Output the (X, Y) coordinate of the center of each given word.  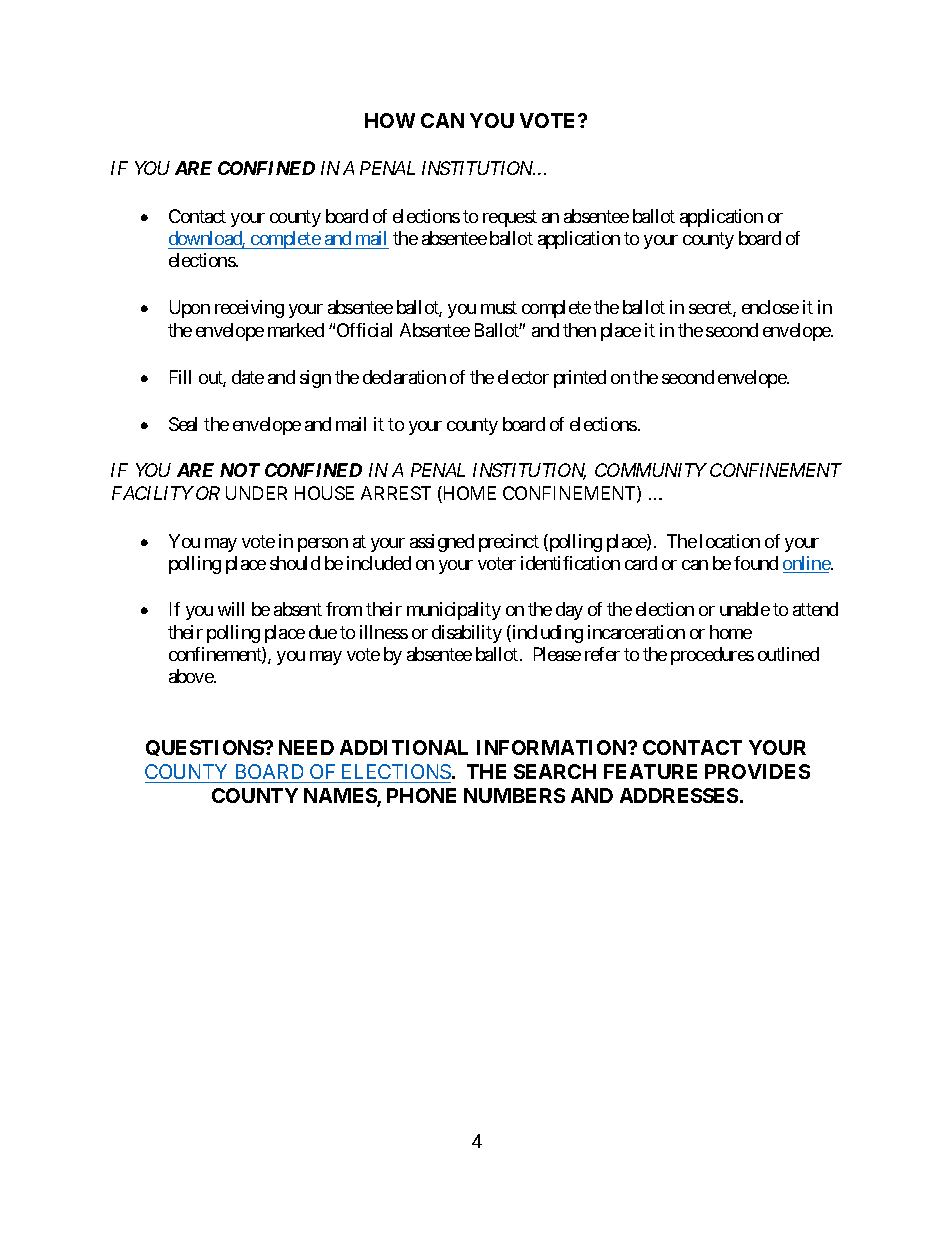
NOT (240, 470)
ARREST (396, 493)
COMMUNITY (651, 470)
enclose (770, 307)
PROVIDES (757, 771)
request (510, 218)
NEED (306, 747)
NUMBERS (514, 795)
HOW (390, 120)
